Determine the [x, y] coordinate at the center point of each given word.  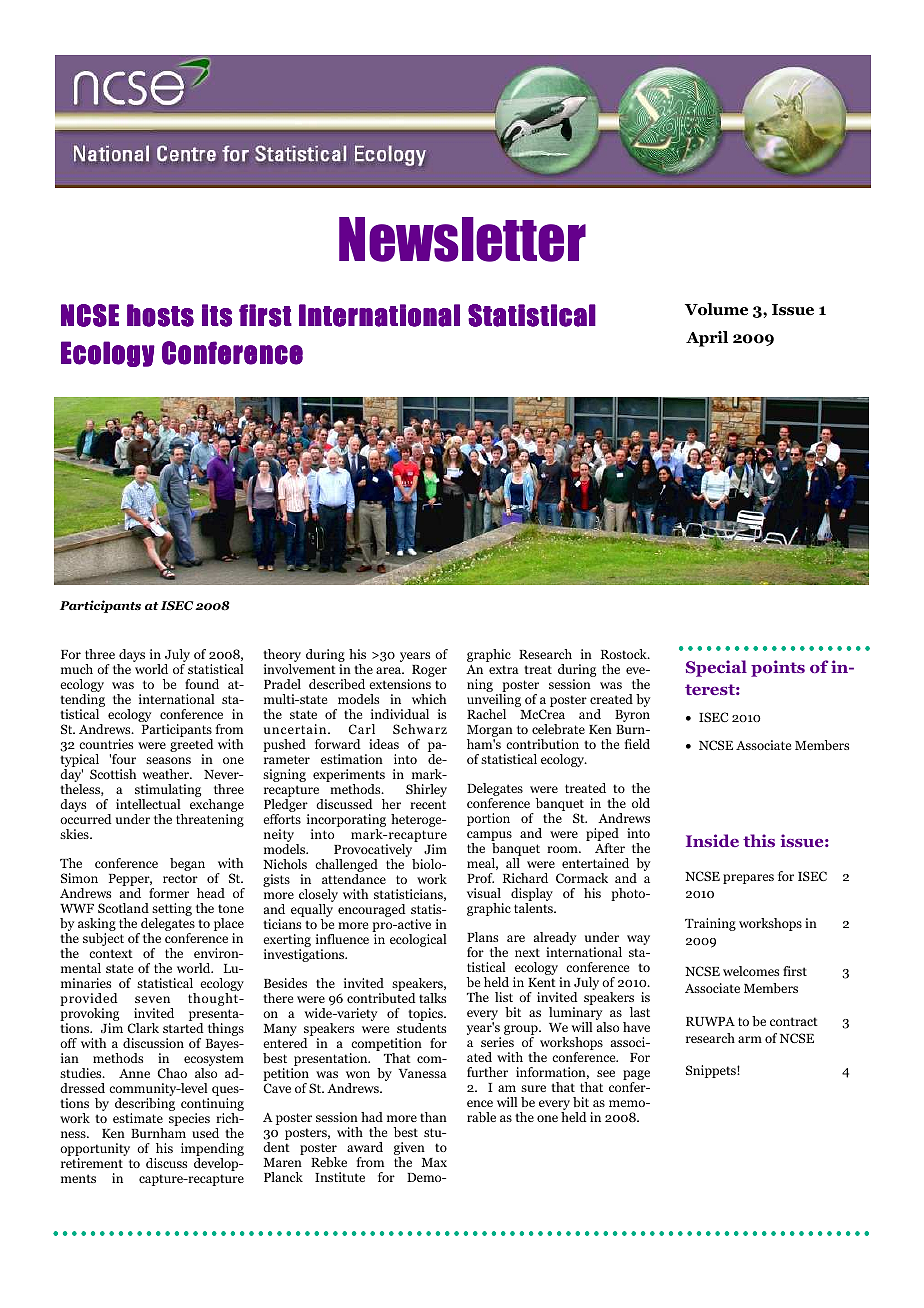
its [217, 315]
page [636, 1076]
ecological [418, 940]
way [638, 940]
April [707, 339]
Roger [429, 671]
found [202, 684]
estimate [138, 1118]
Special [716, 668]
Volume [716, 309]
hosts [160, 315]
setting [172, 911]
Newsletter [462, 239]
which [429, 699]
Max [434, 1162]
